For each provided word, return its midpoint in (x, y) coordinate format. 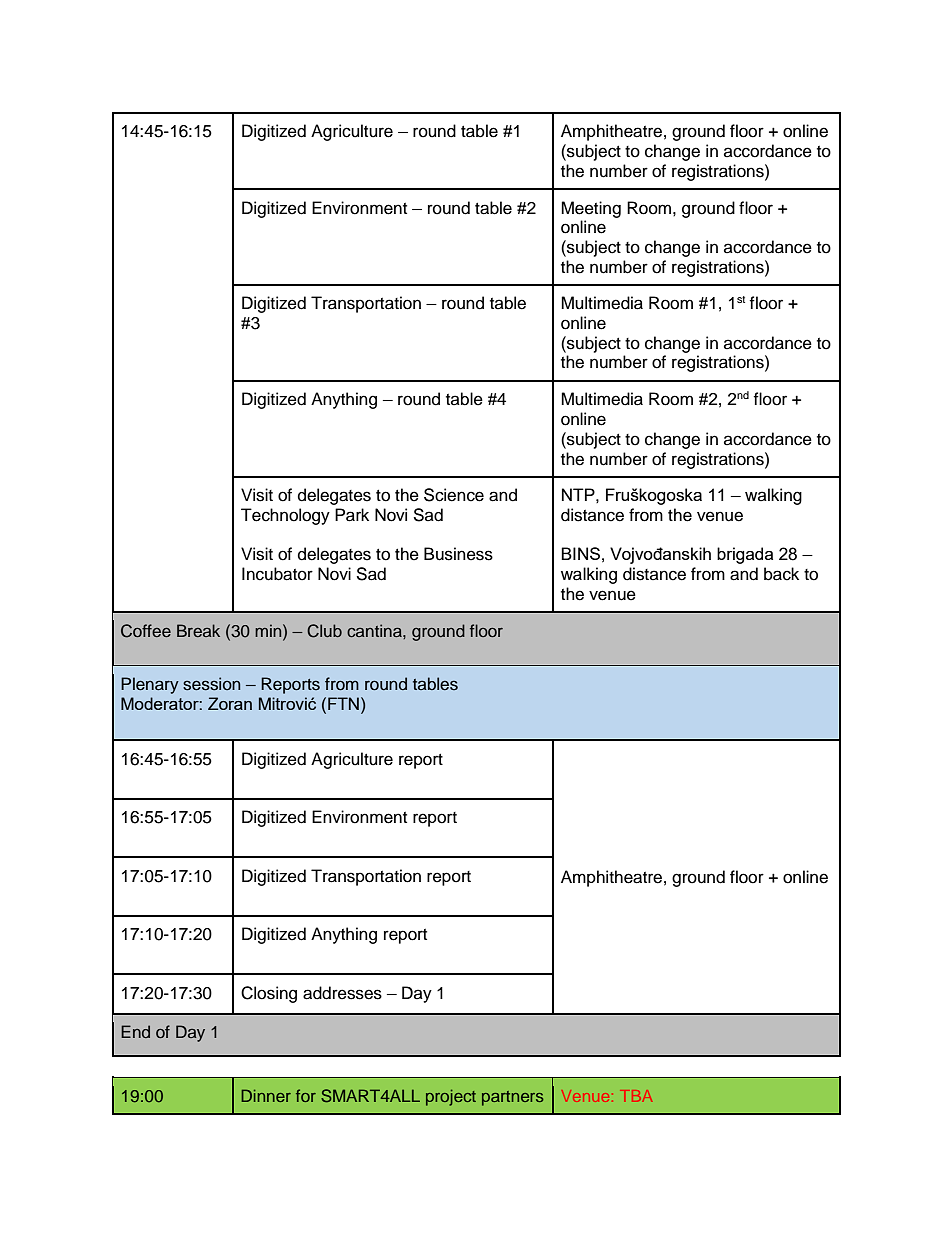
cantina (375, 630)
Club (324, 631)
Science (454, 495)
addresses (342, 993)
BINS (580, 553)
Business (458, 554)
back (781, 574)
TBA (636, 1096)
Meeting (591, 209)
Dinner (266, 1095)
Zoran (230, 703)
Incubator (277, 574)
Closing (269, 994)
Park (352, 515)
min (269, 630)
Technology (285, 516)
